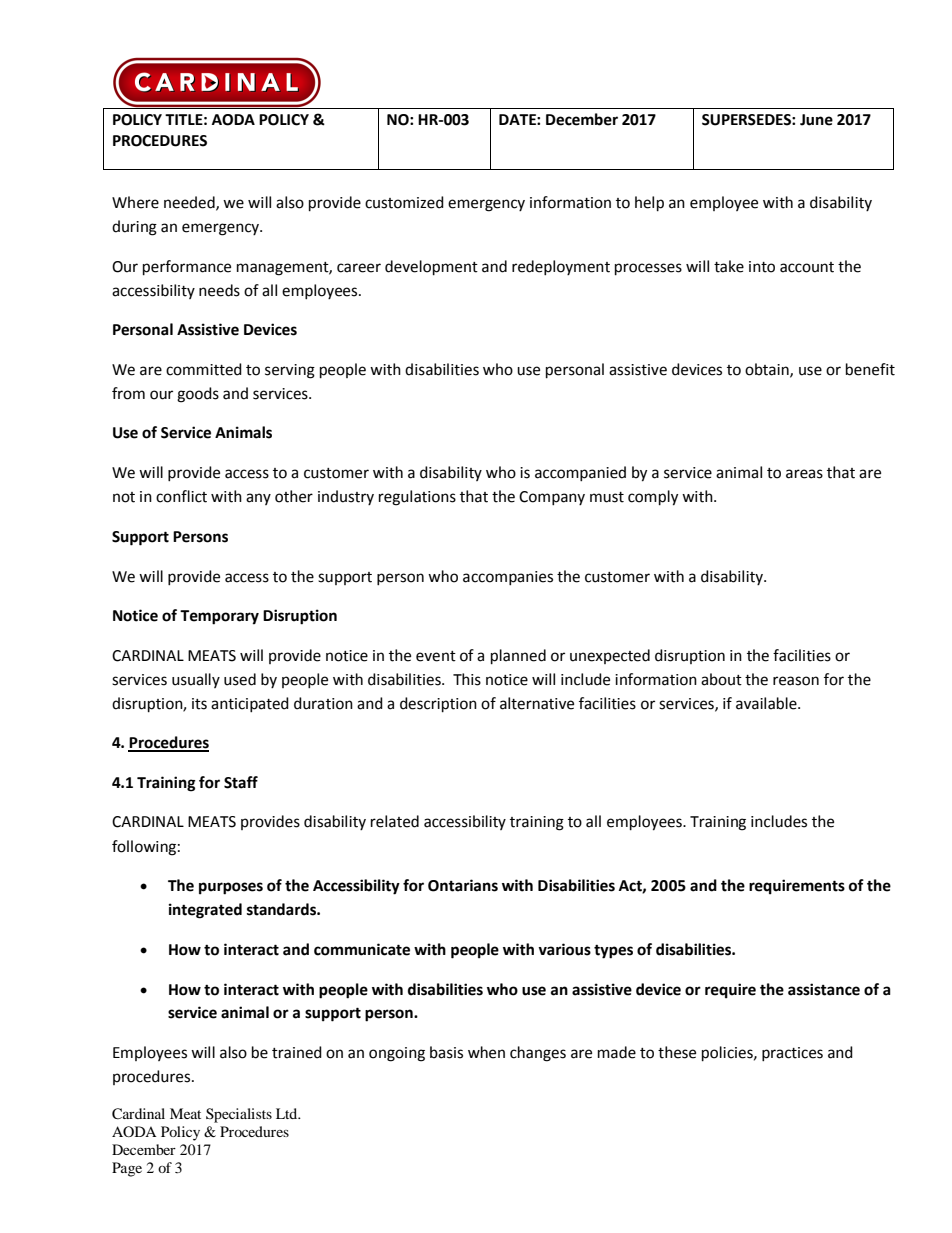 The image size is (952, 1233). Describe the element at coordinates (518, 657) in the page. I see `planned` at that location.
